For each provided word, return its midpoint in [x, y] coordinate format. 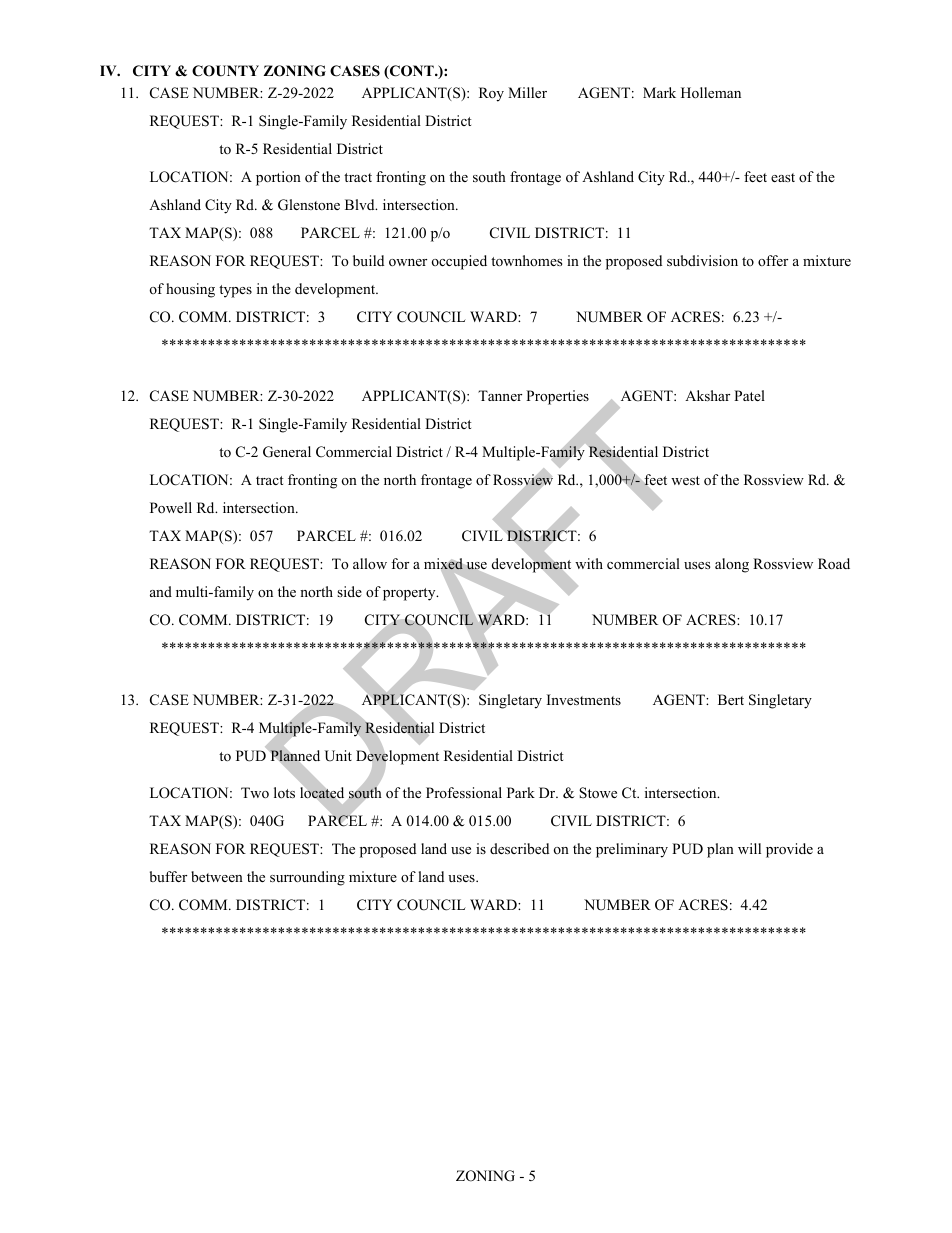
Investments [584, 699]
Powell [171, 508]
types [235, 291]
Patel [749, 395]
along [732, 565]
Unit [338, 756]
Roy [491, 94]
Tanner [500, 395]
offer [773, 260]
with [589, 563]
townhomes [526, 260]
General [287, 452]
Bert [731, 699]
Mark [659, 92]
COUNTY [225, 71]
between [217, 876]
